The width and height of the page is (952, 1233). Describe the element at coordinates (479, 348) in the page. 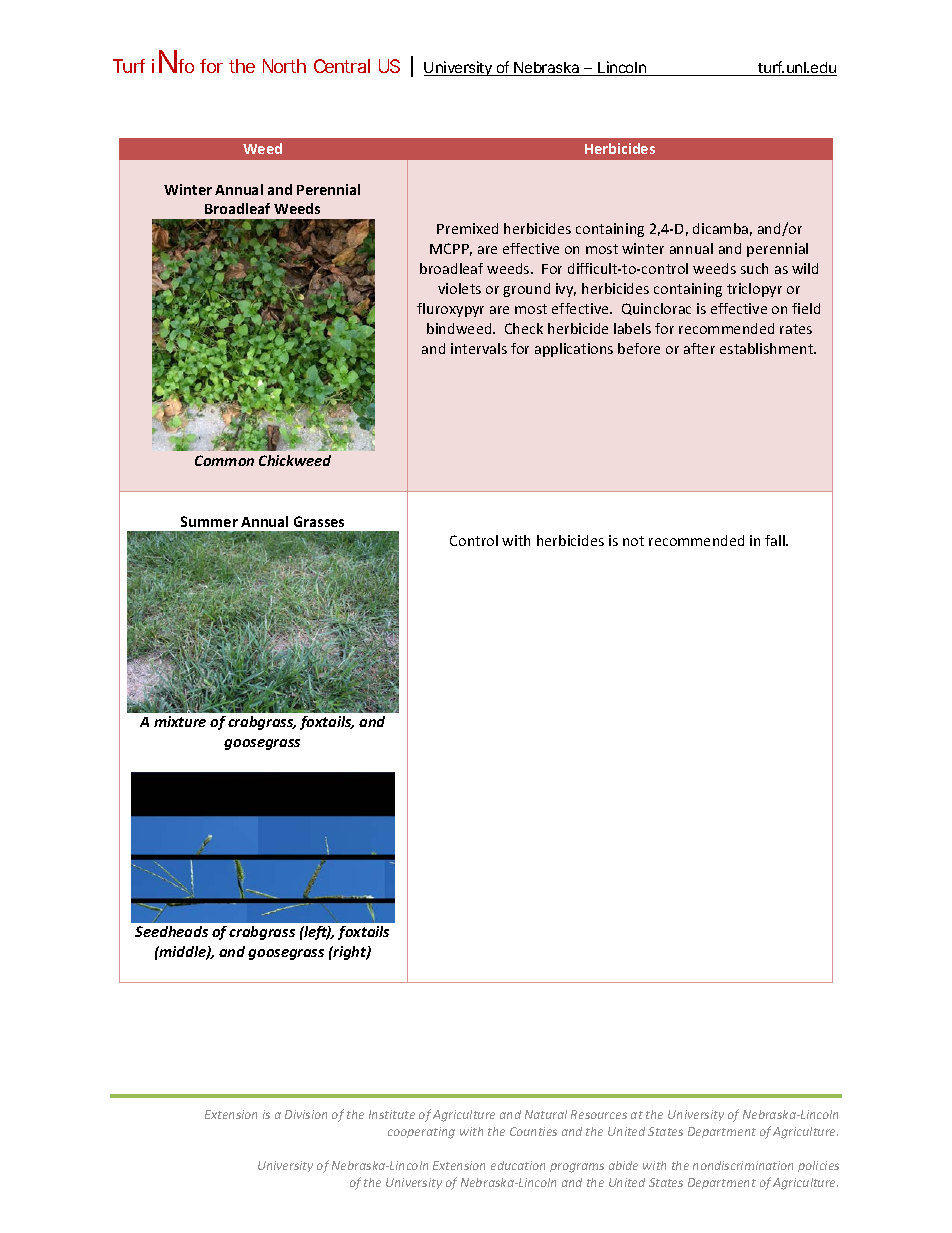

I see `intervals` at that location.
